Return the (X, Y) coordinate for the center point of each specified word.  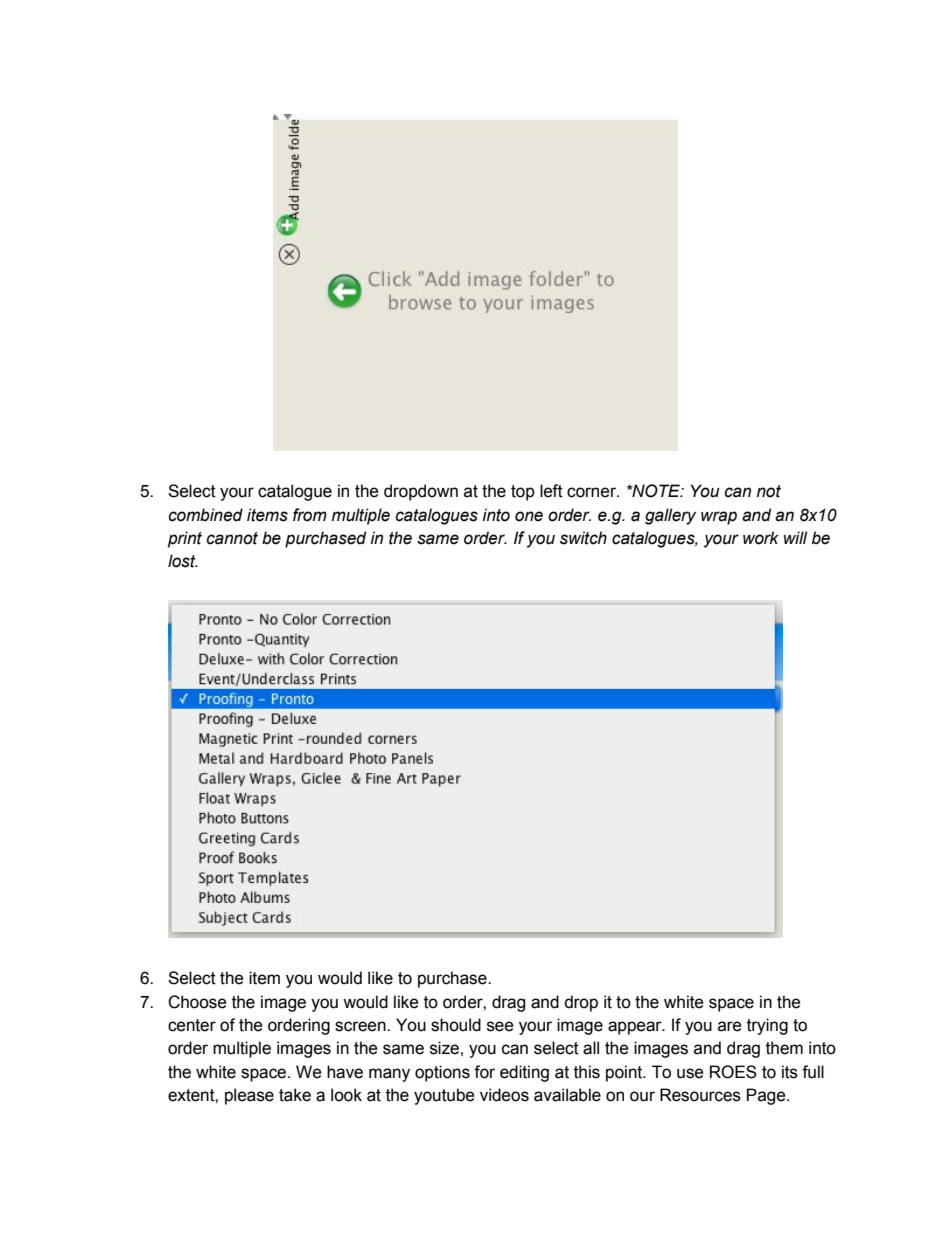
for (484, 1072)
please (249, 1096)
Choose (197, 1002)
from (310, 515)
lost (183, 561)
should (456, 1025)
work (761, 538)
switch (583, 538)
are (730, 1026)
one (529, 516)
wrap (719, 518)
